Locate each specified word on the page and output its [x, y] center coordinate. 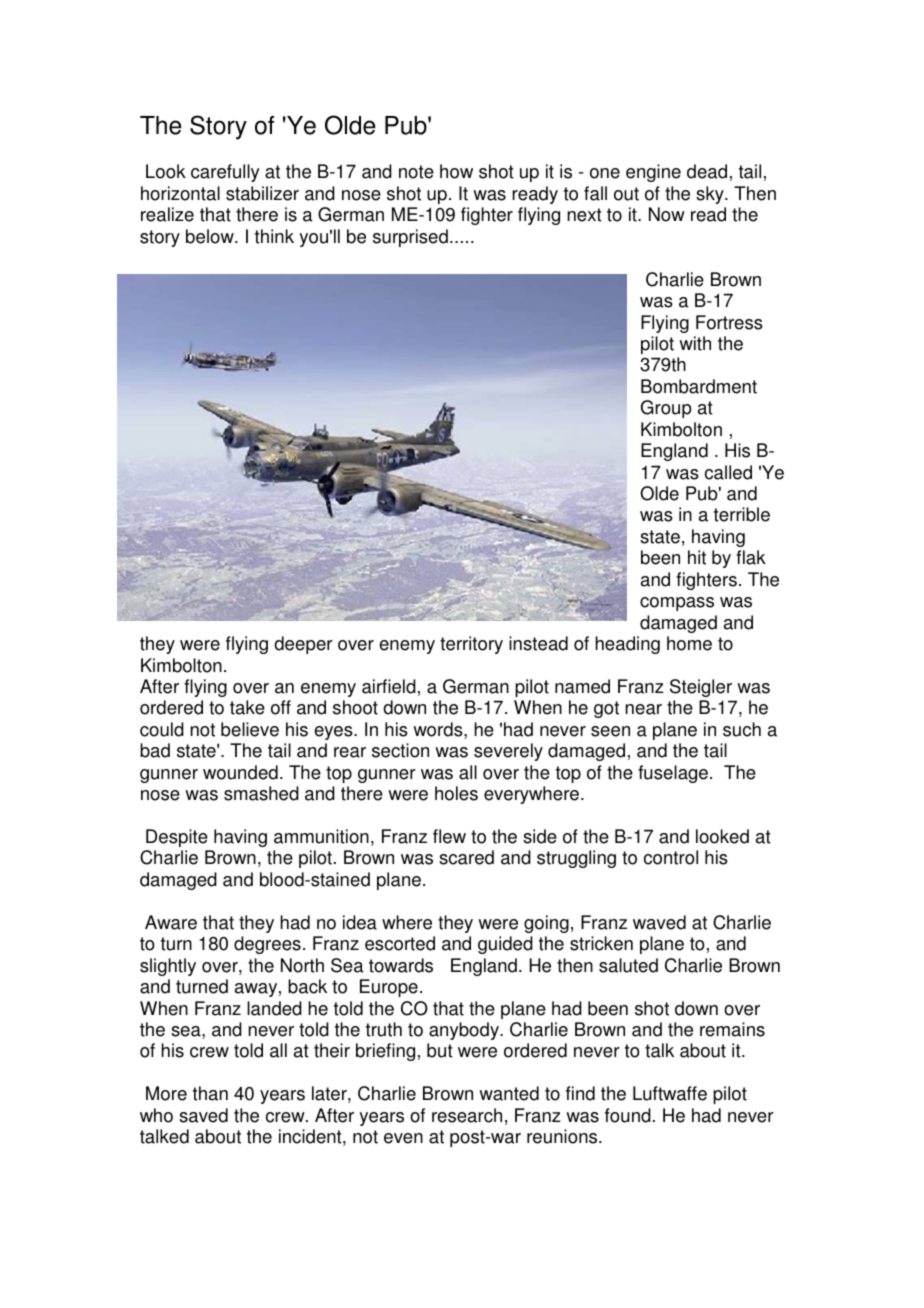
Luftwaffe [670, 1093]
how [456, 171]
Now [667, 214]
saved [203, 1115]
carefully [225, 173]
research [467, 1115]
